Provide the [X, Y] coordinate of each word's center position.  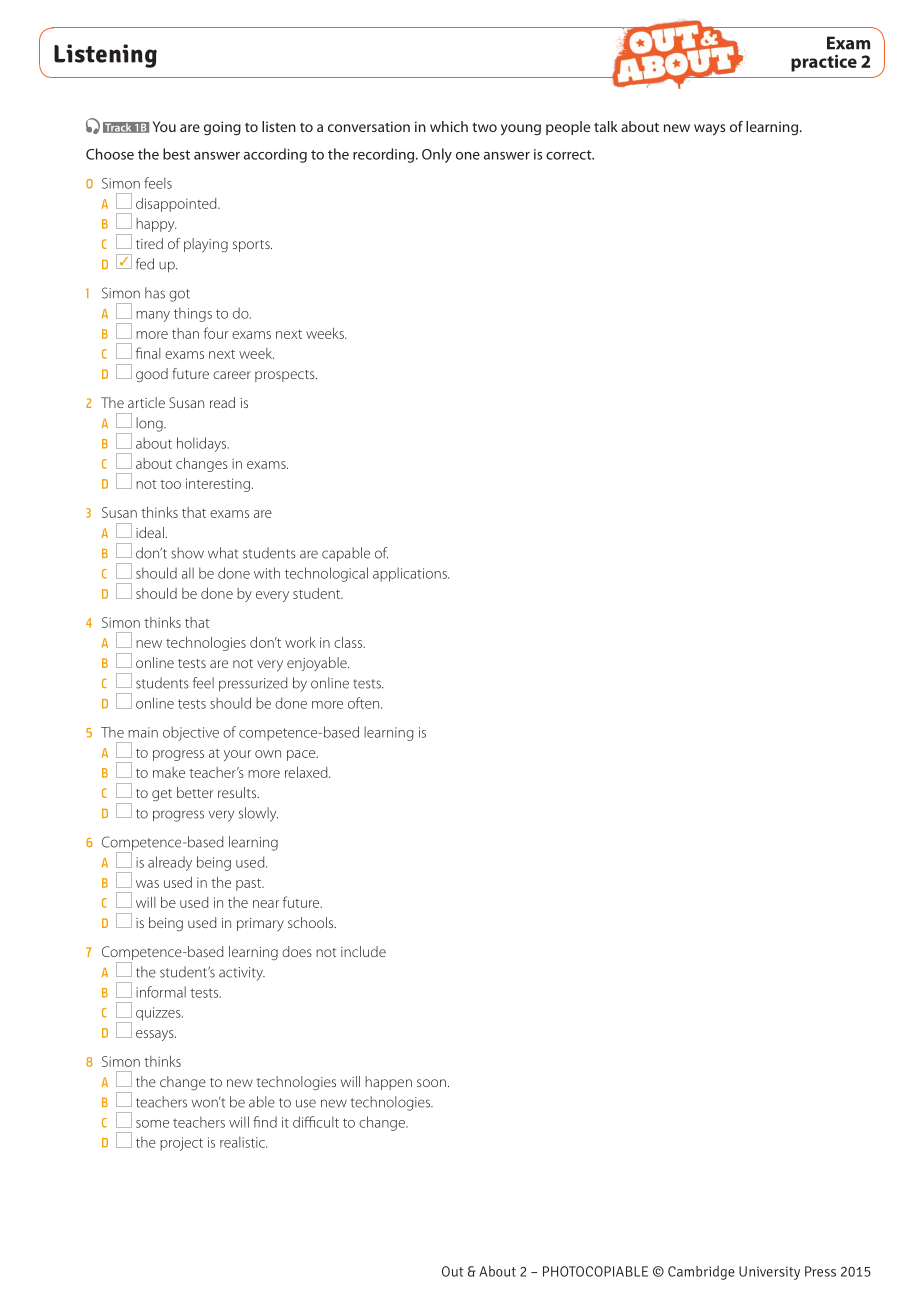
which [449, 126]
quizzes [159, 1014]
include [363, 951]
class [349, 642]
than [185, 333]
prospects [286, 376]
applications [411, 574]
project [181, 1144]
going [222, 128]
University [769, 1273]
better [195, 792]
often [365, 703]
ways [709, 130]
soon [431, 1083]
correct [570, 155]
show [187, 553]
